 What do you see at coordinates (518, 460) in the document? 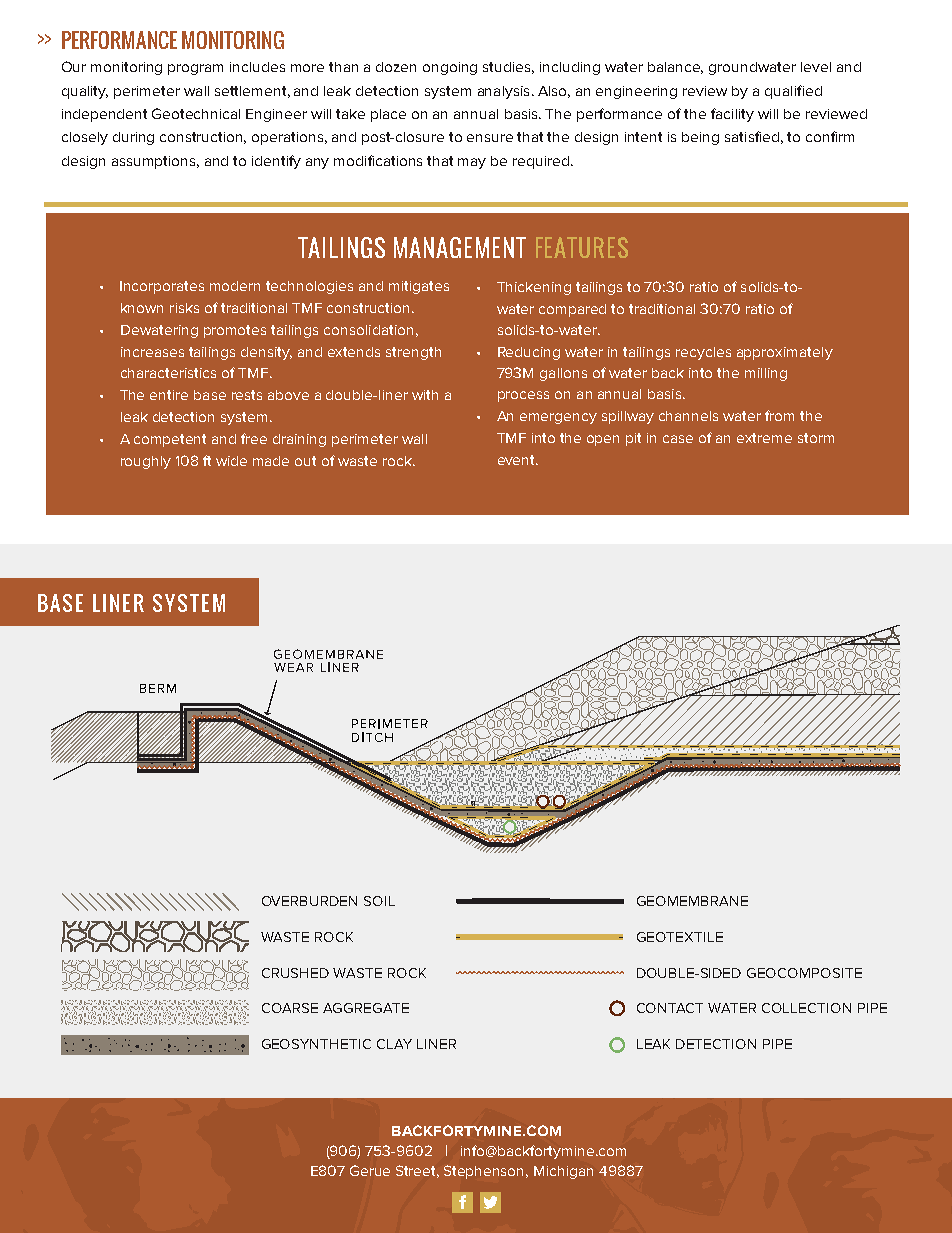
I see `event` at bounding box center [518, 460].
